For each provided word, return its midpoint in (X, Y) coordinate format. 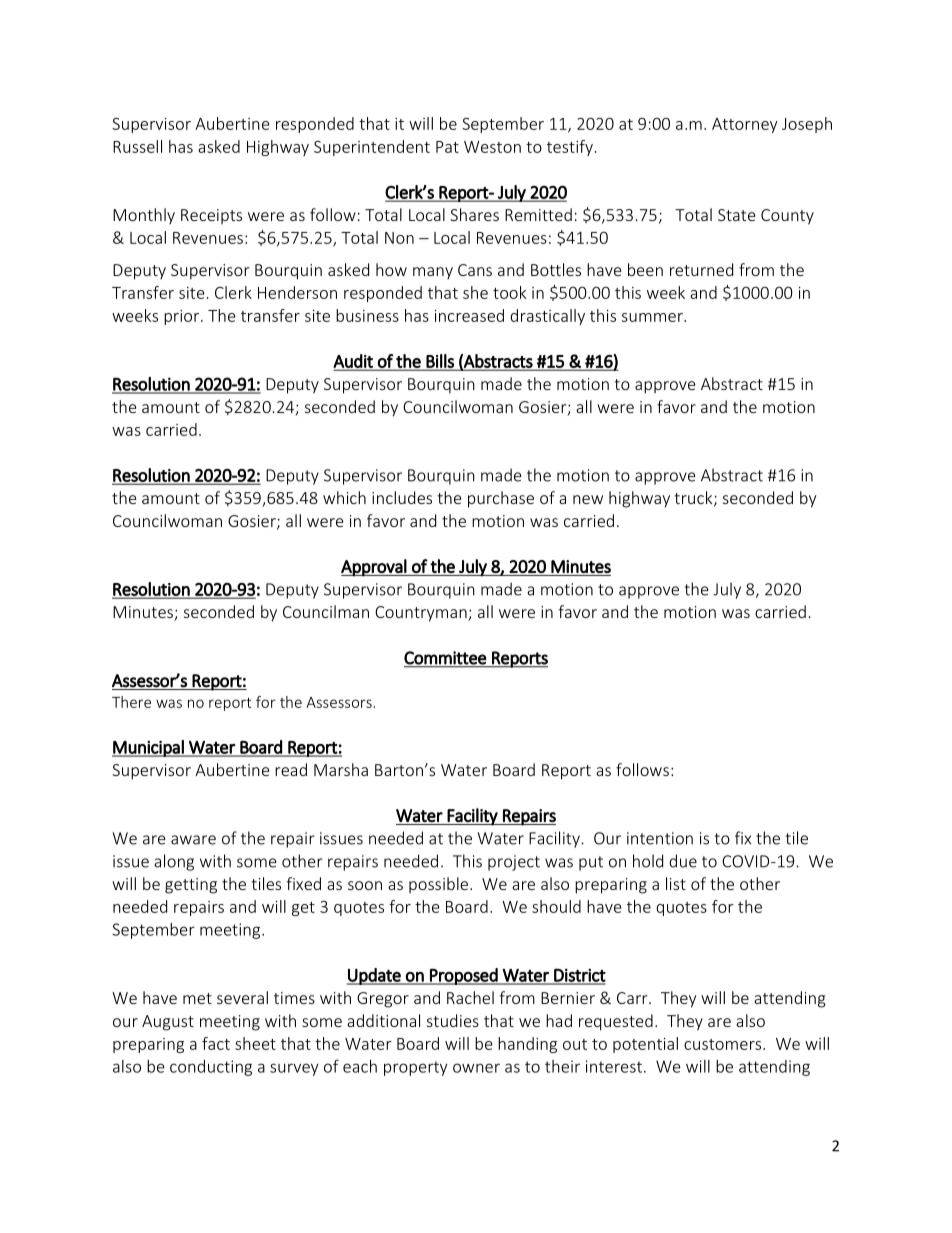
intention (660, 838)
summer (653, 317)
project (514, 863)
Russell (137, 146)
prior (183, 317)
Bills (440, 362)
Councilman (326, 611)
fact (216, 1043)
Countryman (422, 614)
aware (193, 840)
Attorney (745, 125)
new (588, 499)
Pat (447, 147)
